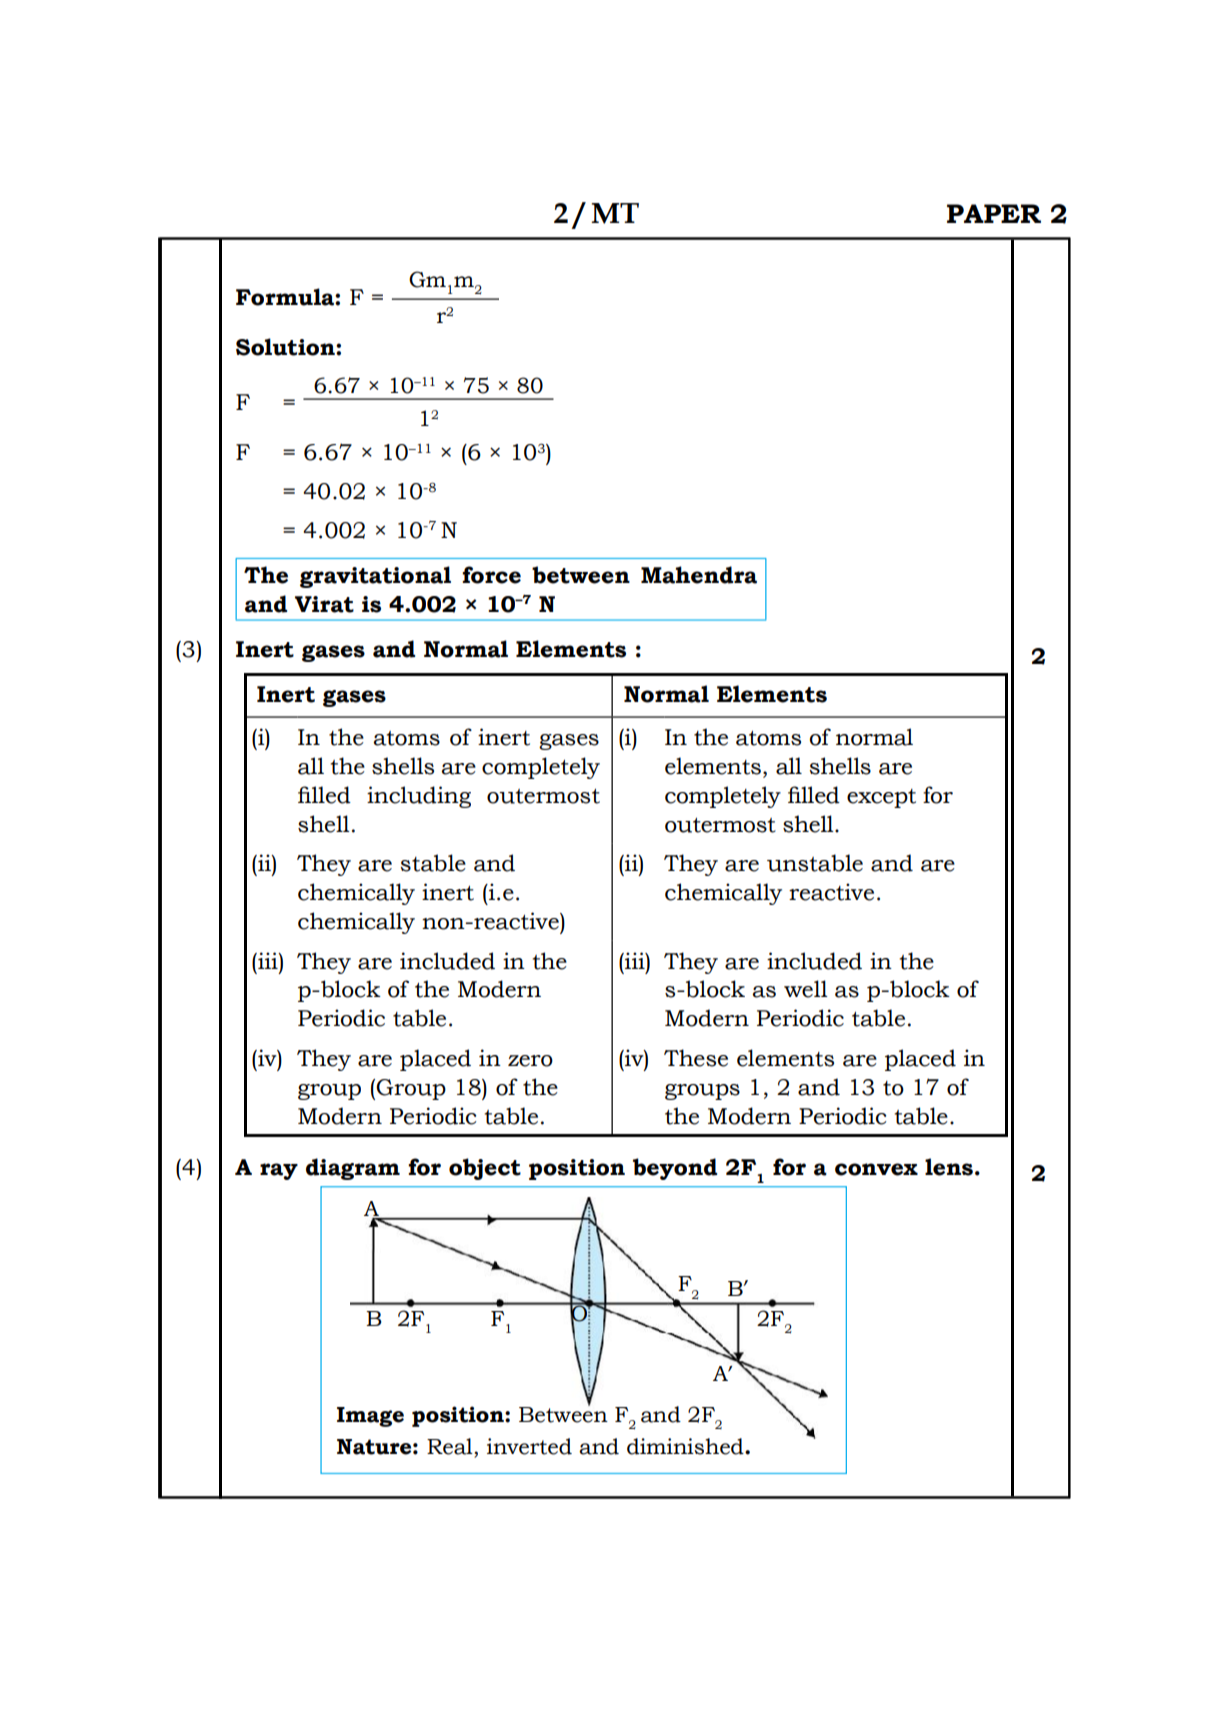 The width and height of the screenshot is (1228, 1736). I want to click on diminished, so click(686, 1446).
